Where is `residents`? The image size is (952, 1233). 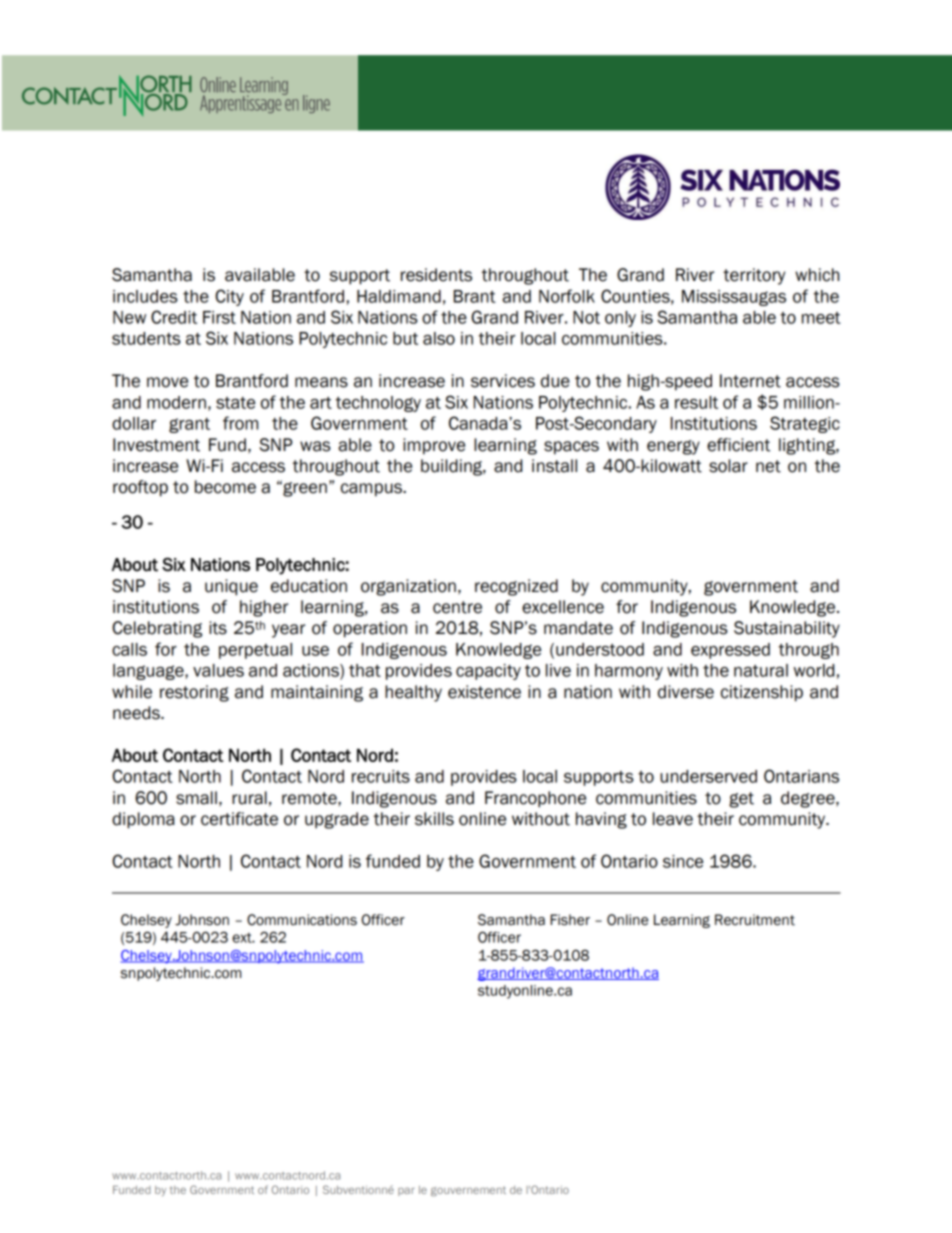
residents is located at coordinates (436, 275).
